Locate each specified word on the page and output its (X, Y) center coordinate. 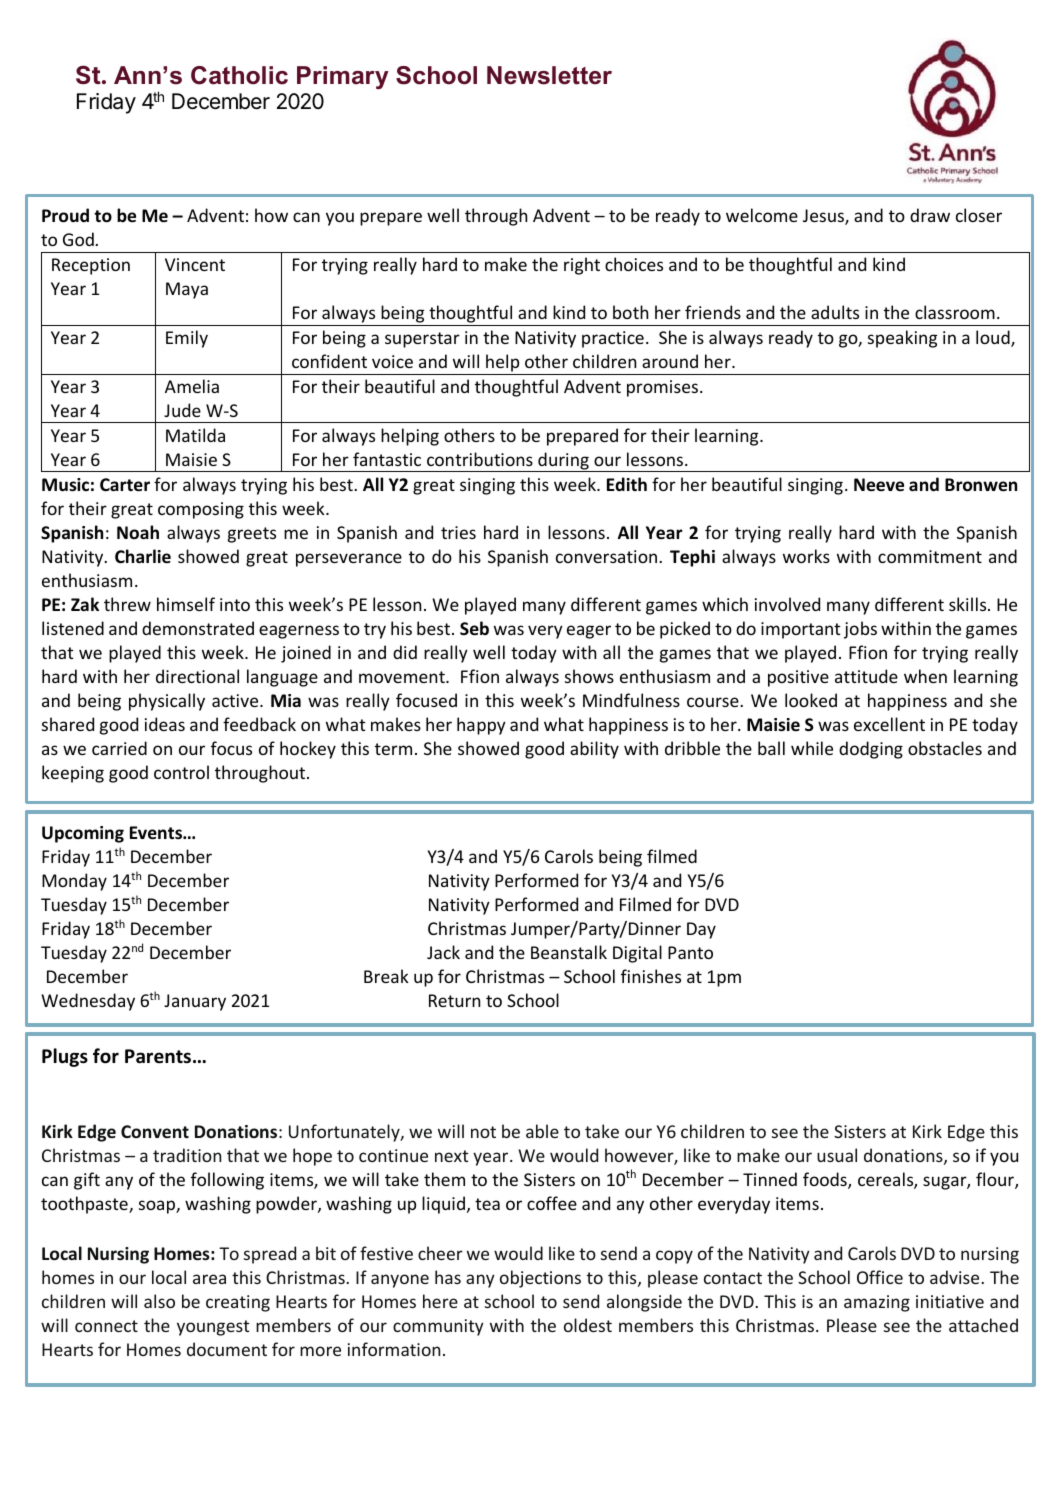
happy (481, 726)
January (195, 1002)
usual (837, 1155)
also (159, 1301)
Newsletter (549, 75)
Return (454, 1000)
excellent (889, 724)
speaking (902, 339)
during (563, 462)
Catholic (239, 75)
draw (930, 215)
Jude (182, 410)
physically (167, 702)
